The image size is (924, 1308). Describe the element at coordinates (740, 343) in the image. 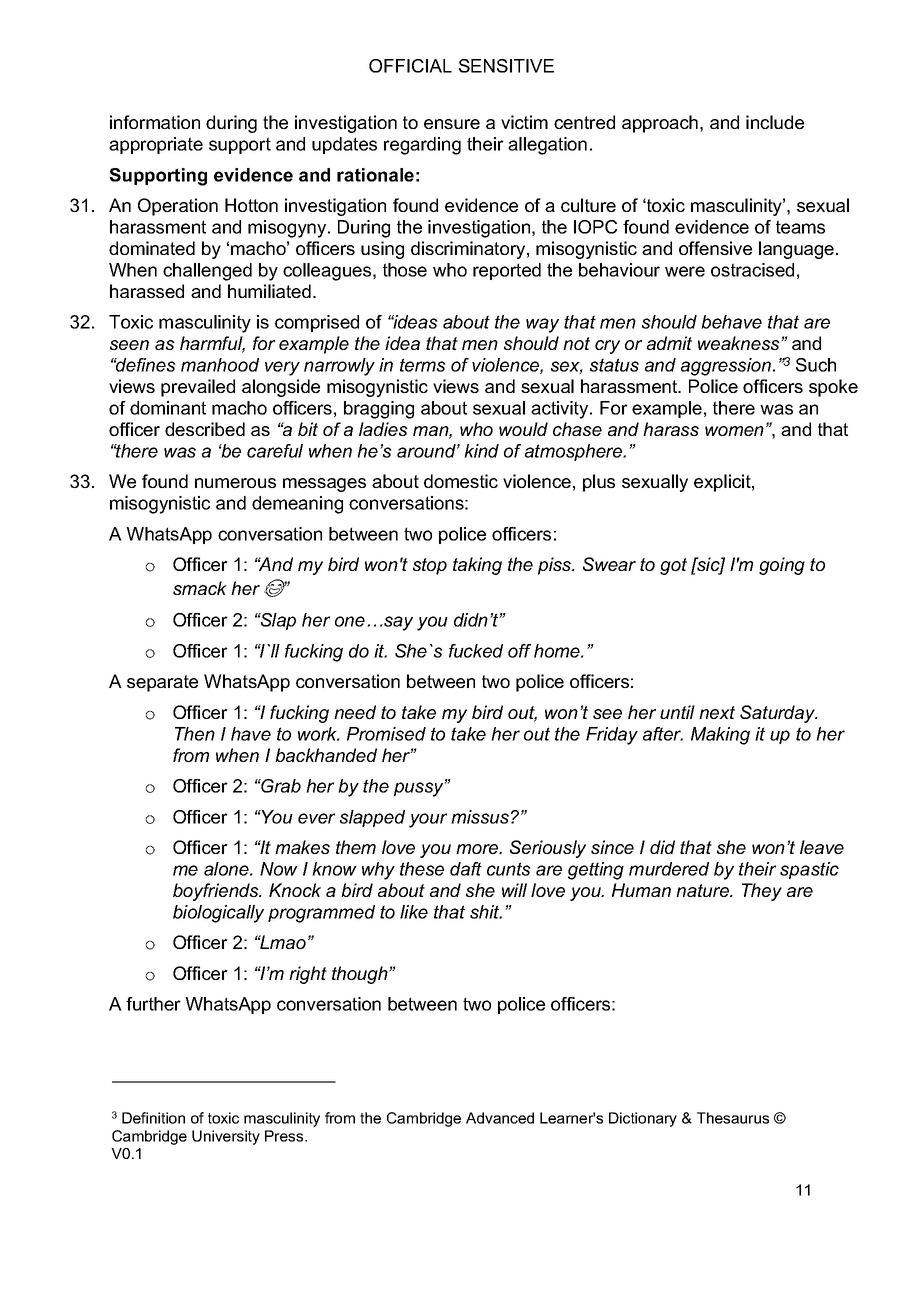

I see `weakness` at that location.
